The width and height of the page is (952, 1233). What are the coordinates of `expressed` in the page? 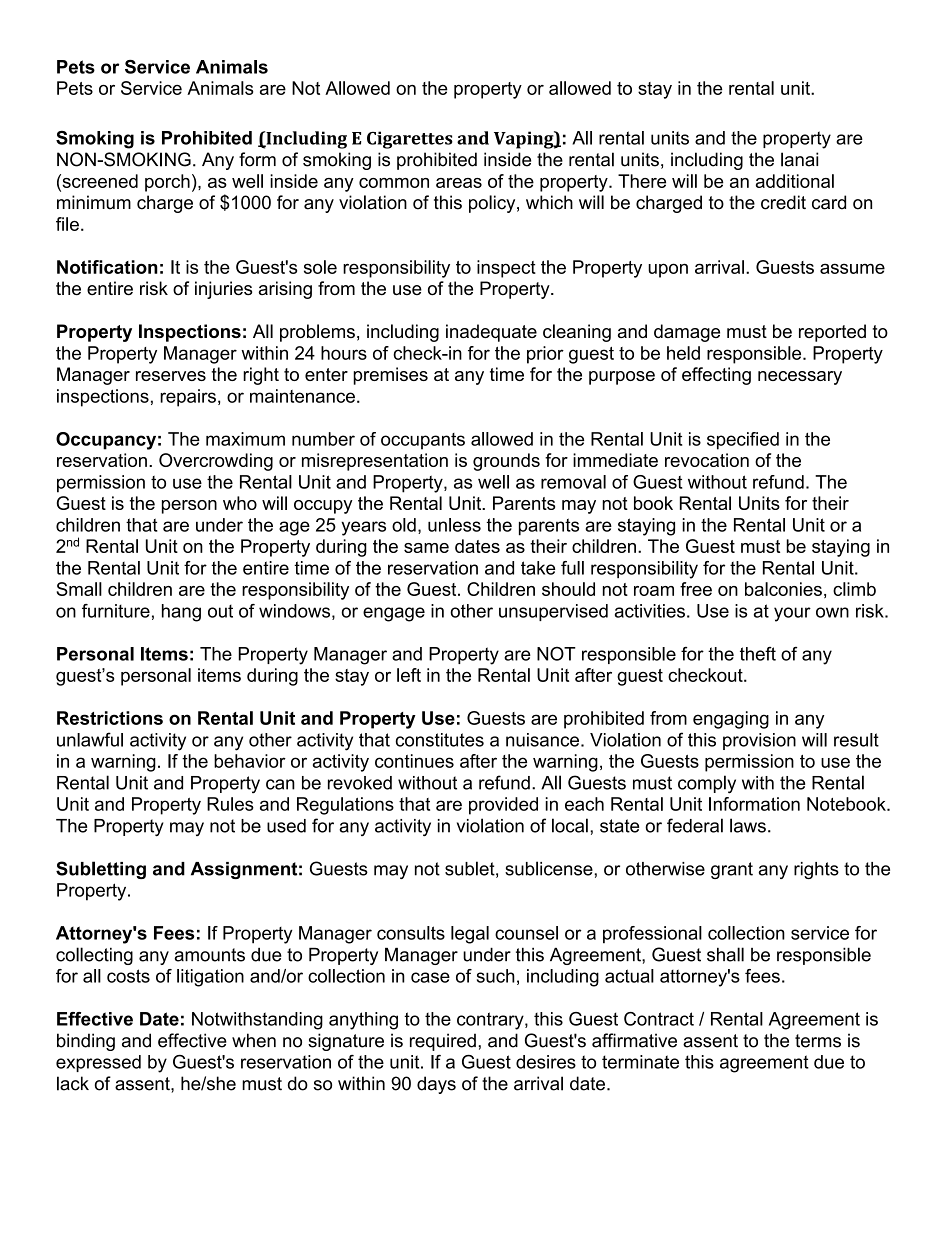 It's located at (98, 1063).
